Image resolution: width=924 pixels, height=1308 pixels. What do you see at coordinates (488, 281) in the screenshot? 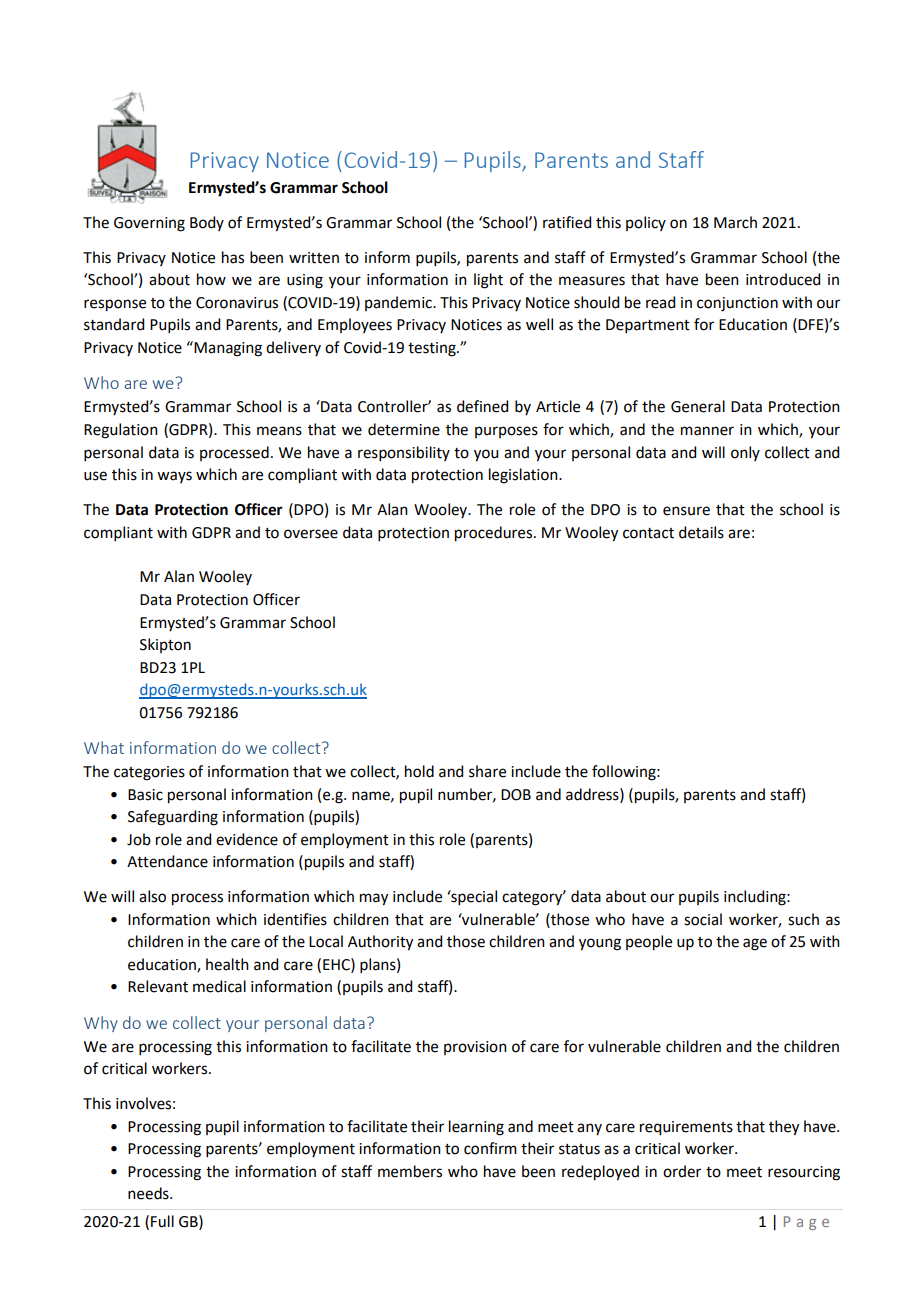
I see `light` at bounding box center [488, 281].
